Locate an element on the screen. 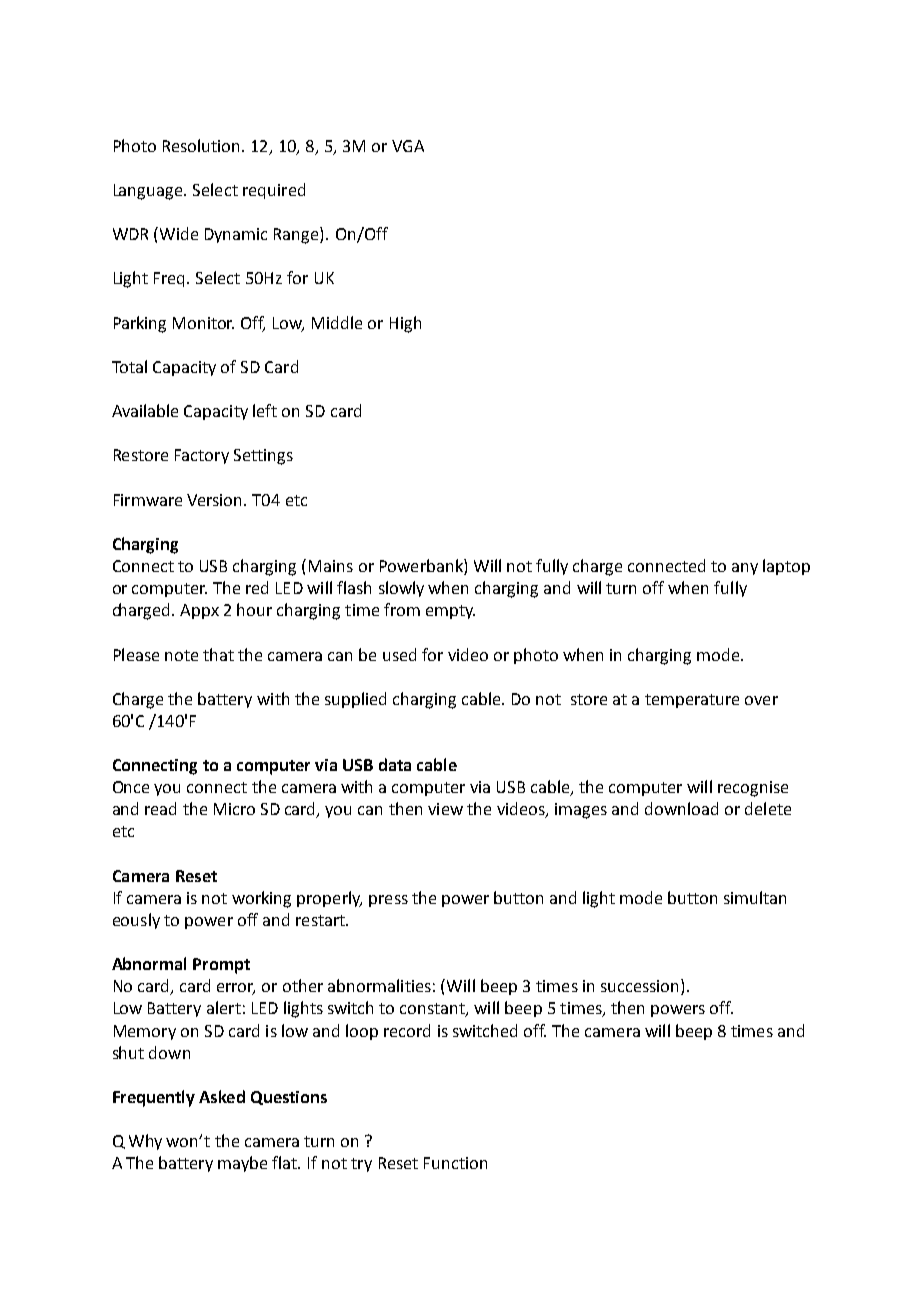  VGA is located at coordinates (408, 146).
